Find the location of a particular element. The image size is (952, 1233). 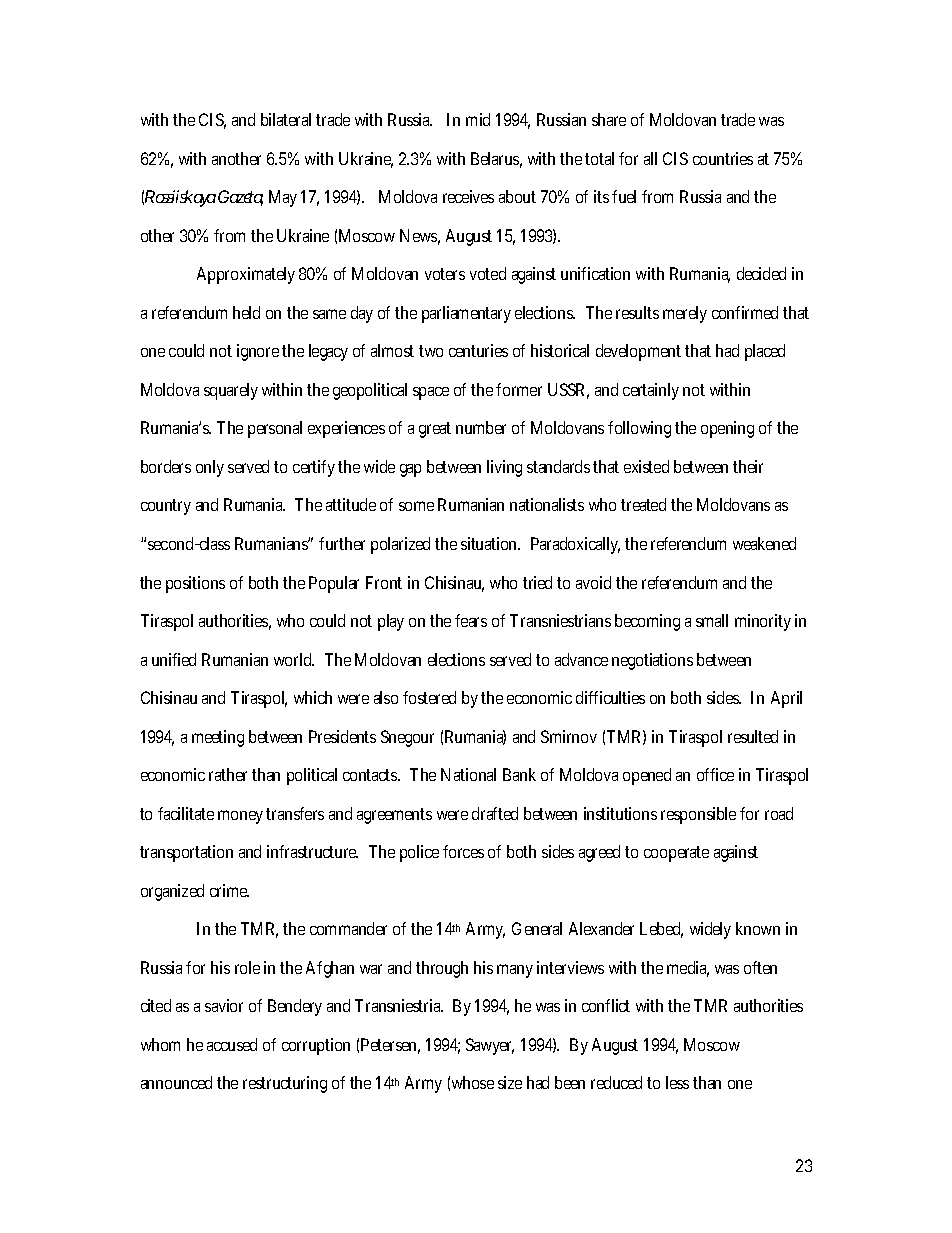

bilateral is located at coordinates (286, 119).
